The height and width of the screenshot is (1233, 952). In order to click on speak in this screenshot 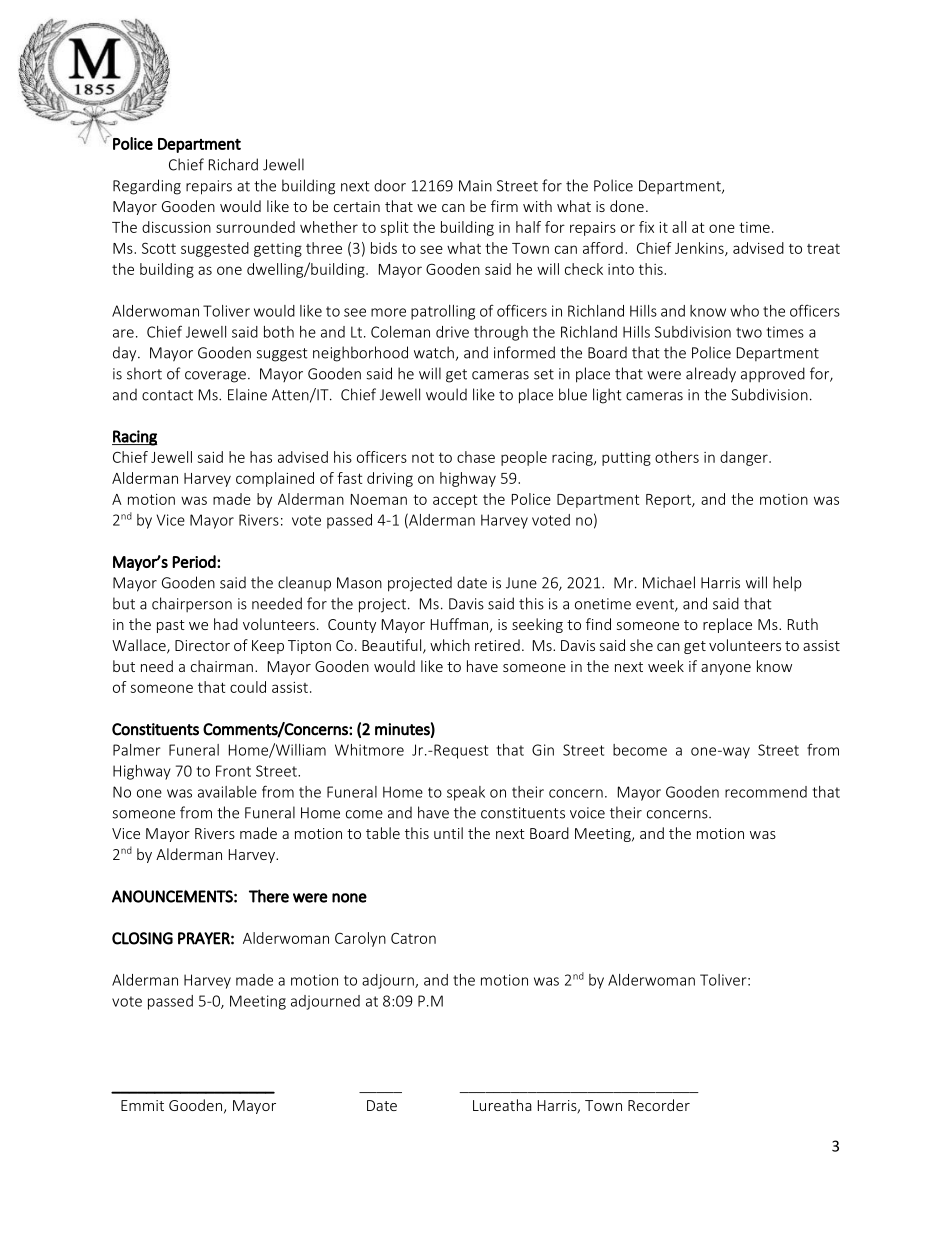, I will do `click(466, 793)`.
